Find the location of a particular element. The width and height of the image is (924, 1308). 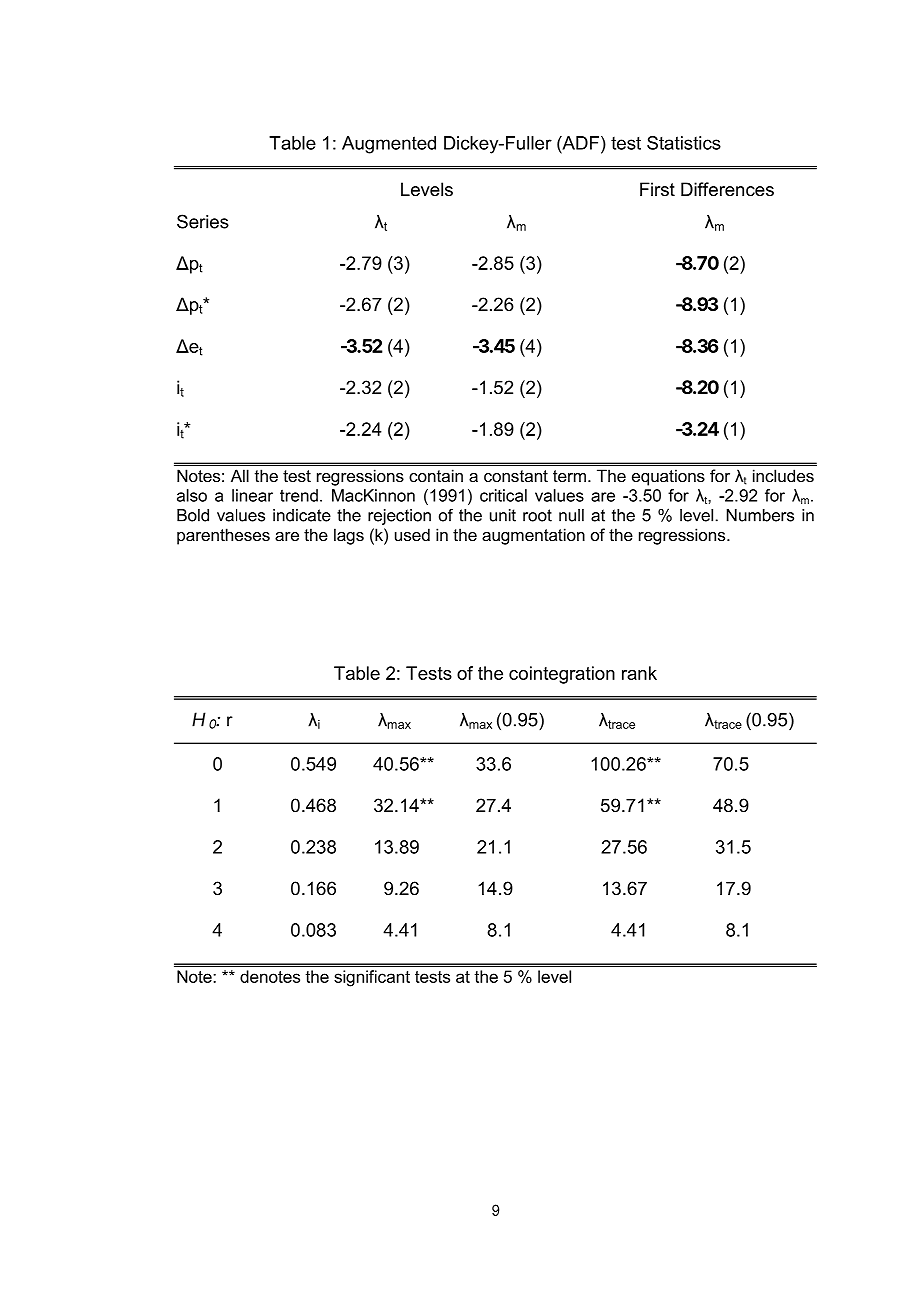

parentheses is located at coordinates (223, 536).
